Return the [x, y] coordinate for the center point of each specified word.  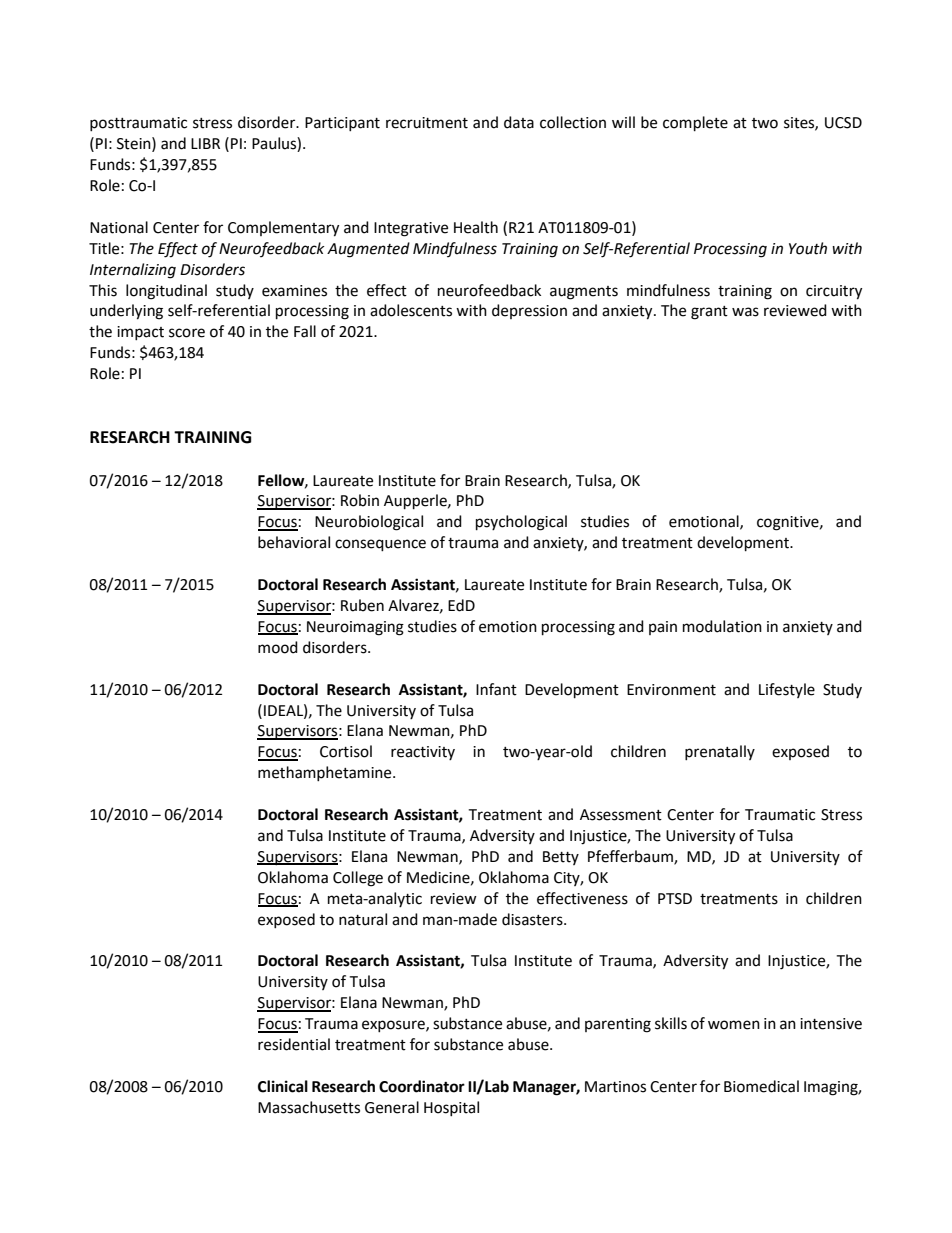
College [358, 879]
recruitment [427, 123]
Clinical [283, 1086]
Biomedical [761, 1086]
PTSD [675, 899]
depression [529, 311]
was [745, 312]
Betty [561, 858]
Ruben [362, 605]
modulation [722, 626]
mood [278, 647]
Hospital [451, 1108]
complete [695, 124]
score [187, 333]
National [119, 227]
